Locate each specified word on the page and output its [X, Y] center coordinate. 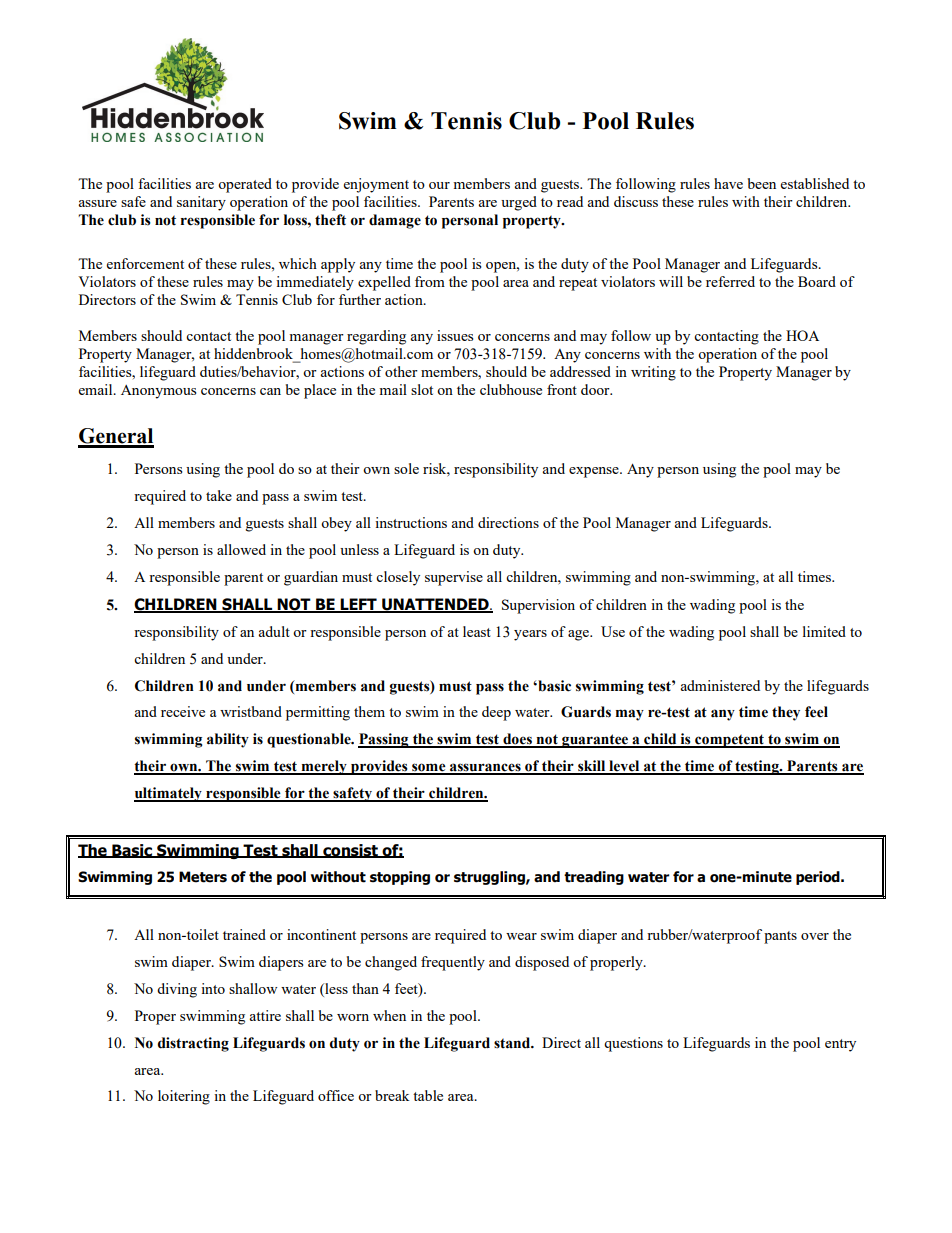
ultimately [169, 794]
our [439, 185]
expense [595, 472]
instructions [411, 522]
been [762, 183]
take [219, 495]
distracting [193, 1044]
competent [729, 741]
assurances [485, 768]
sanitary [201, 203]
